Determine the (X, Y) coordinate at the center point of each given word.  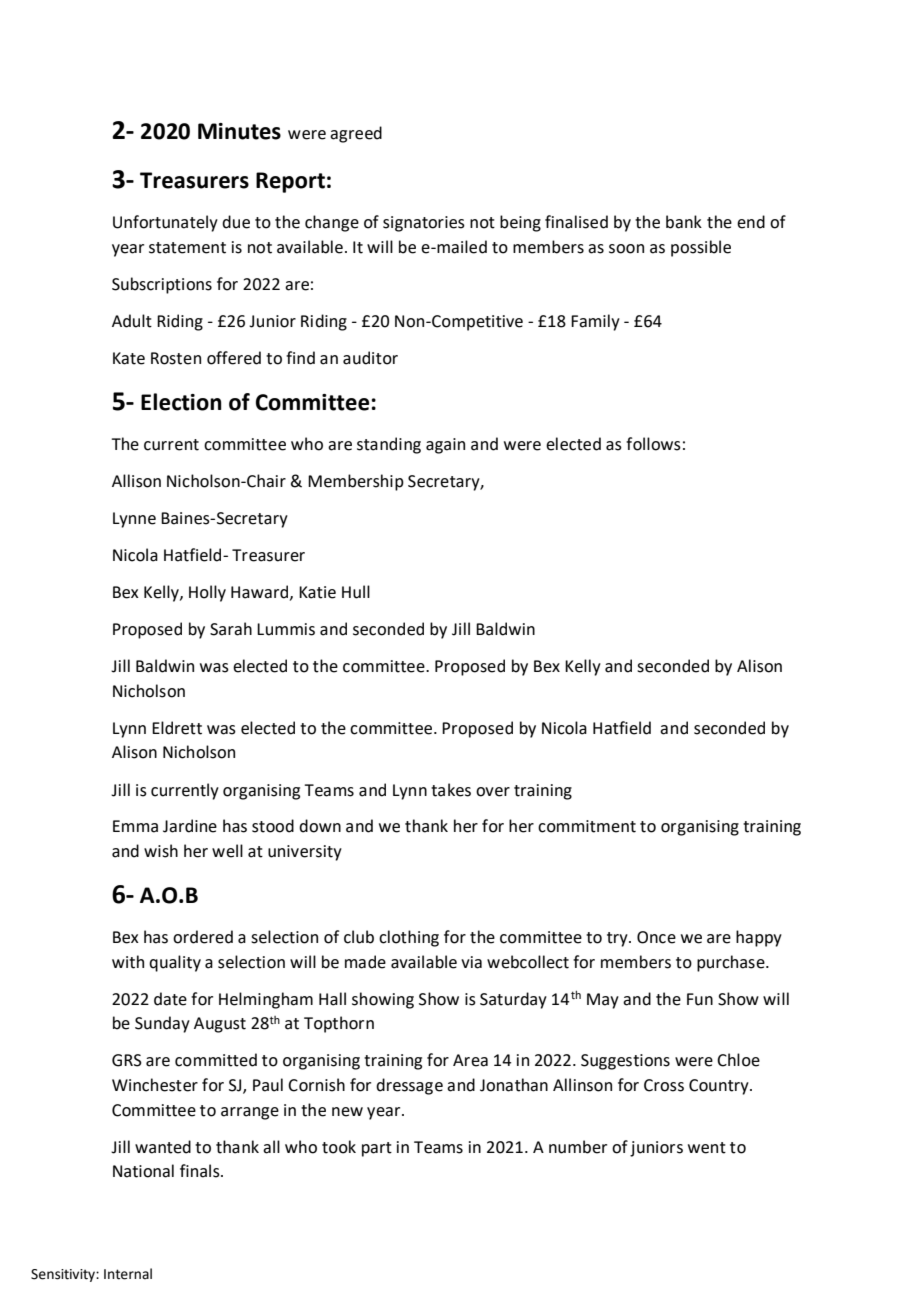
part (377, 1149)
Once (656, 937)
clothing (409, 938)
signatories (424, 224)
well (227, 851)
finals (201, 1171)
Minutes (239, 131)
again (445, 446)
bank (684, 222)
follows (653, 444)
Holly (207, 593)
